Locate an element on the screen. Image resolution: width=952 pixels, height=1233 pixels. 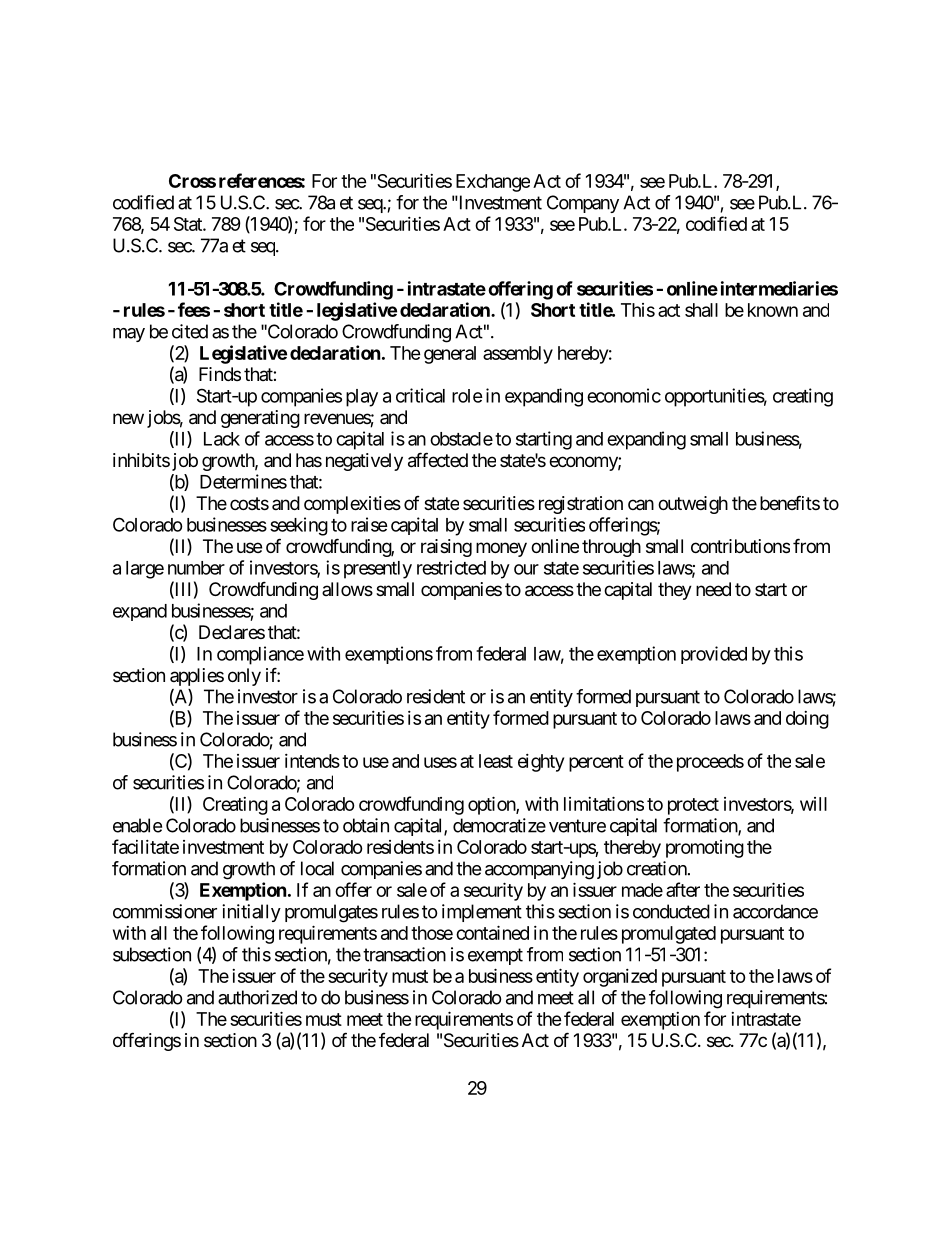
number is located at coordinates (196, 568).
